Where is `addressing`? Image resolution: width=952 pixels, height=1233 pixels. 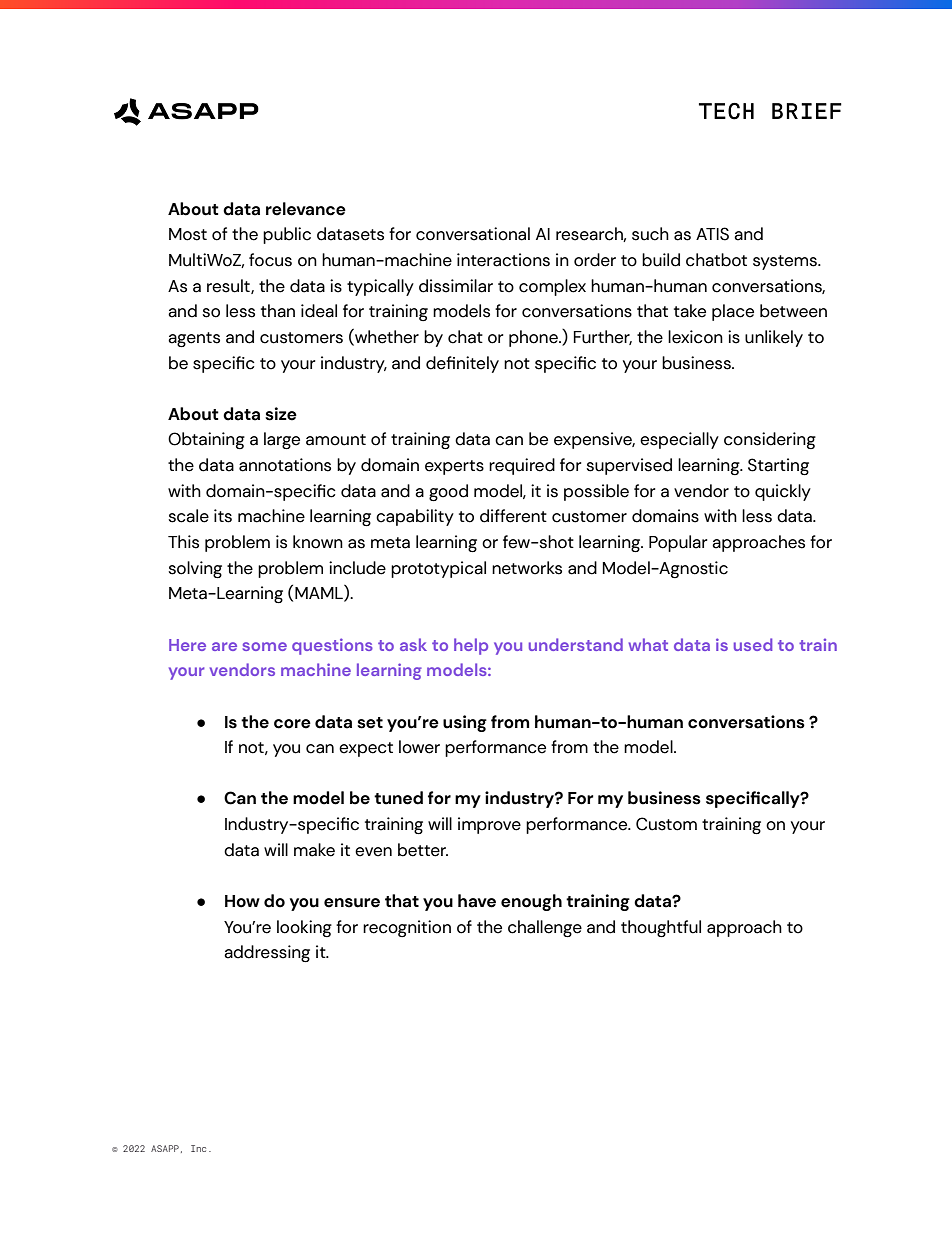 addressing is located at coordinates (267, 954).
